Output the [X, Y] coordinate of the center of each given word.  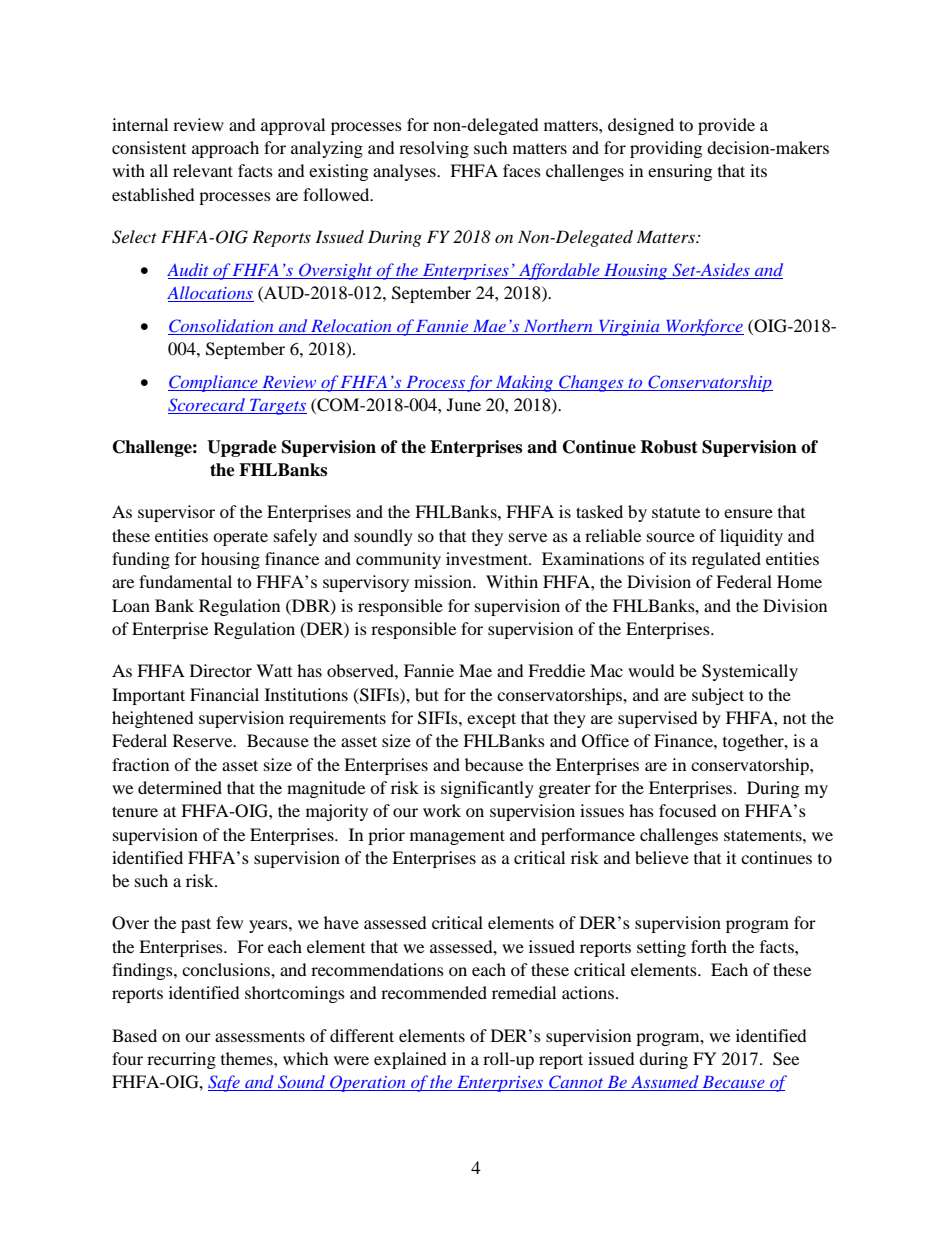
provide [726, 126]
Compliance [214, 383]
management [457, 837]
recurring [181, 1060]
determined [180, 787]
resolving [434, 149]
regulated [726, 560]
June [464, 404]
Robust [669, 447]
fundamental [185, 581]
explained [410, 1060]
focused [688, 810]
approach [225, 149]
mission [444, 581]
